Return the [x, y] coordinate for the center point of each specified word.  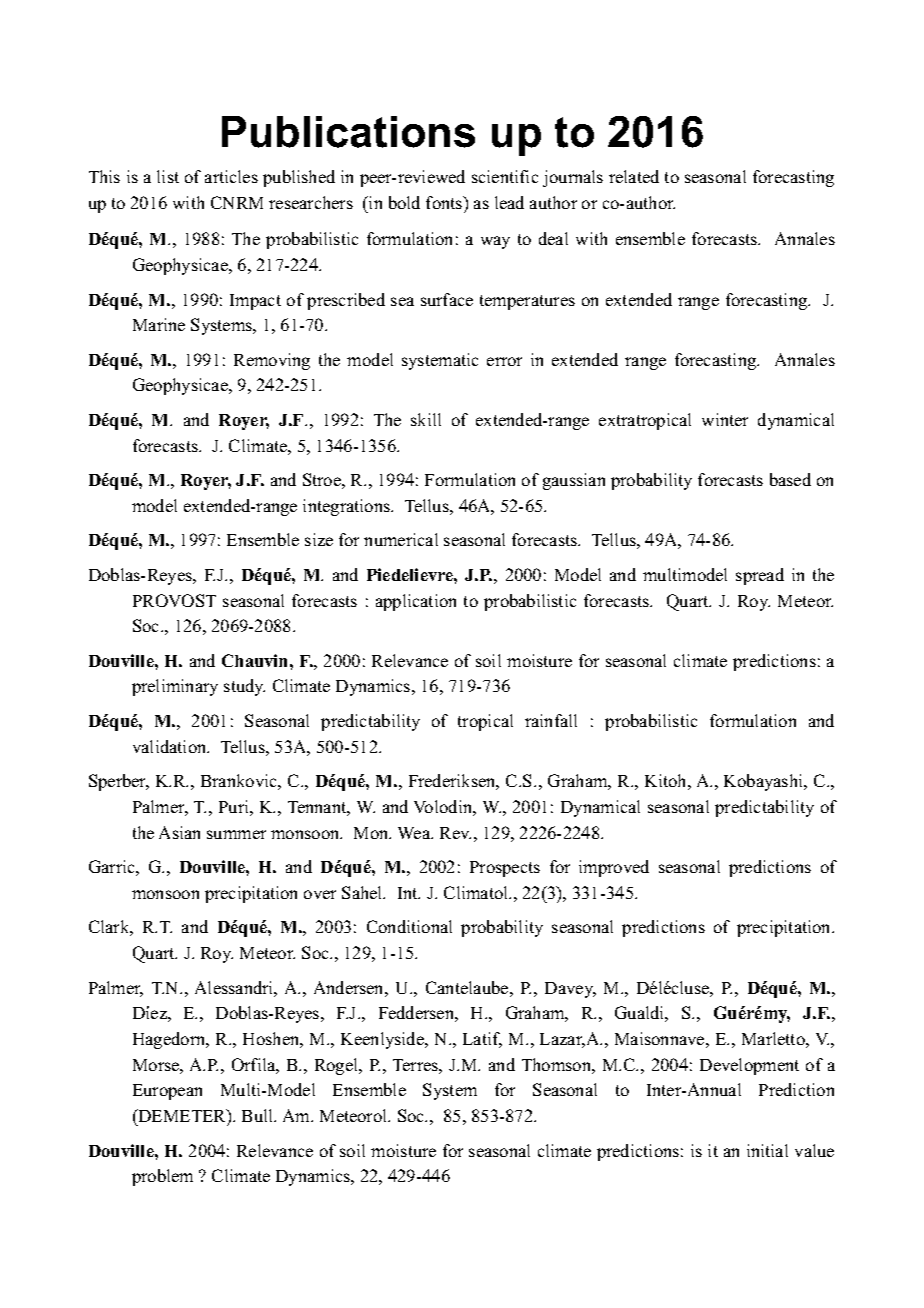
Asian [179, 832]
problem [162, 1177]
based [790, 479]
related [634, 176]
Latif [482, 1040]
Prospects [505, 869]
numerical [401, 539]
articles [231, 176]
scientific [505, 176]
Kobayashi [765, 782]
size [319, 539]
